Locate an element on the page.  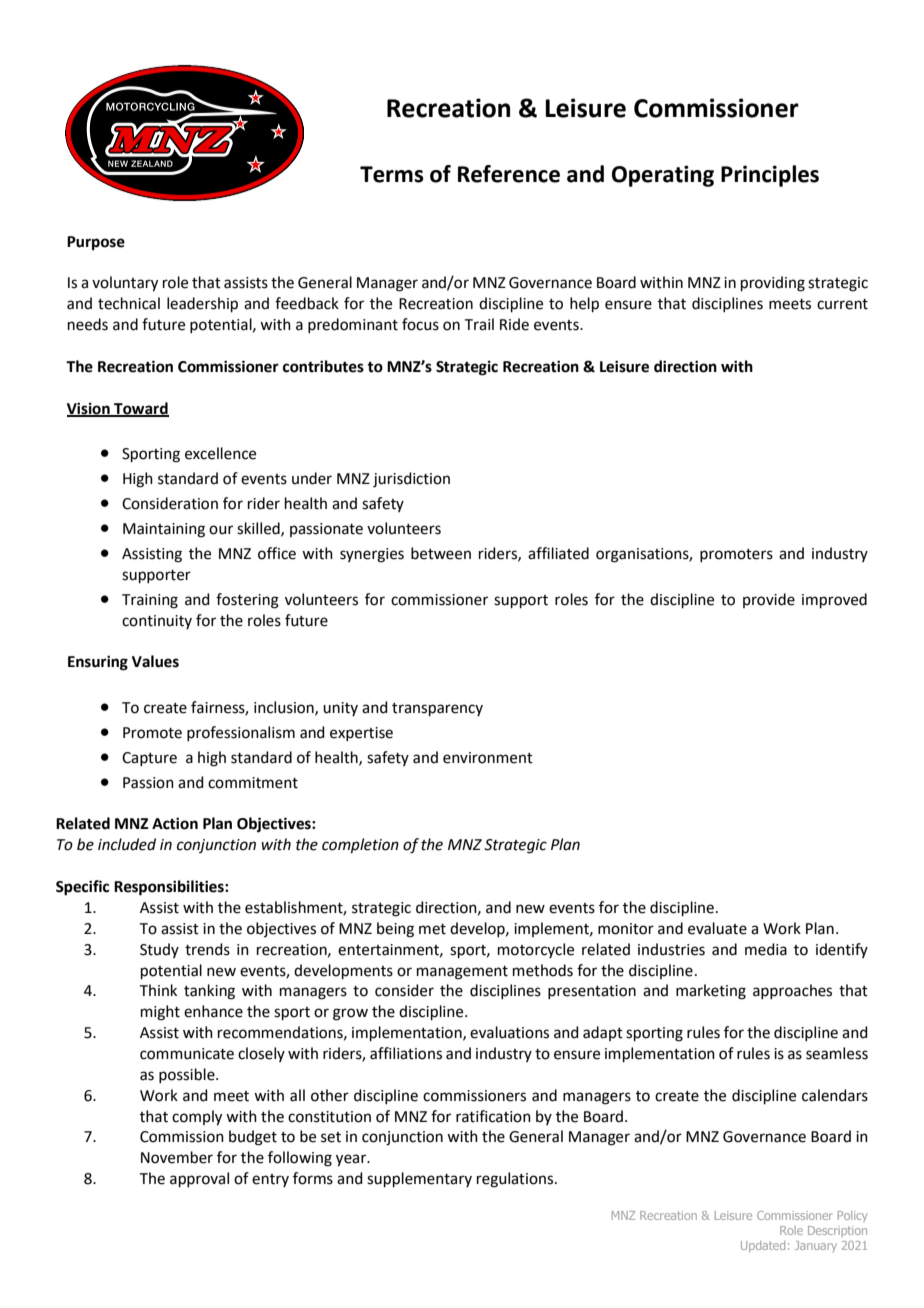
provide is located at coordinates (769, 600).
